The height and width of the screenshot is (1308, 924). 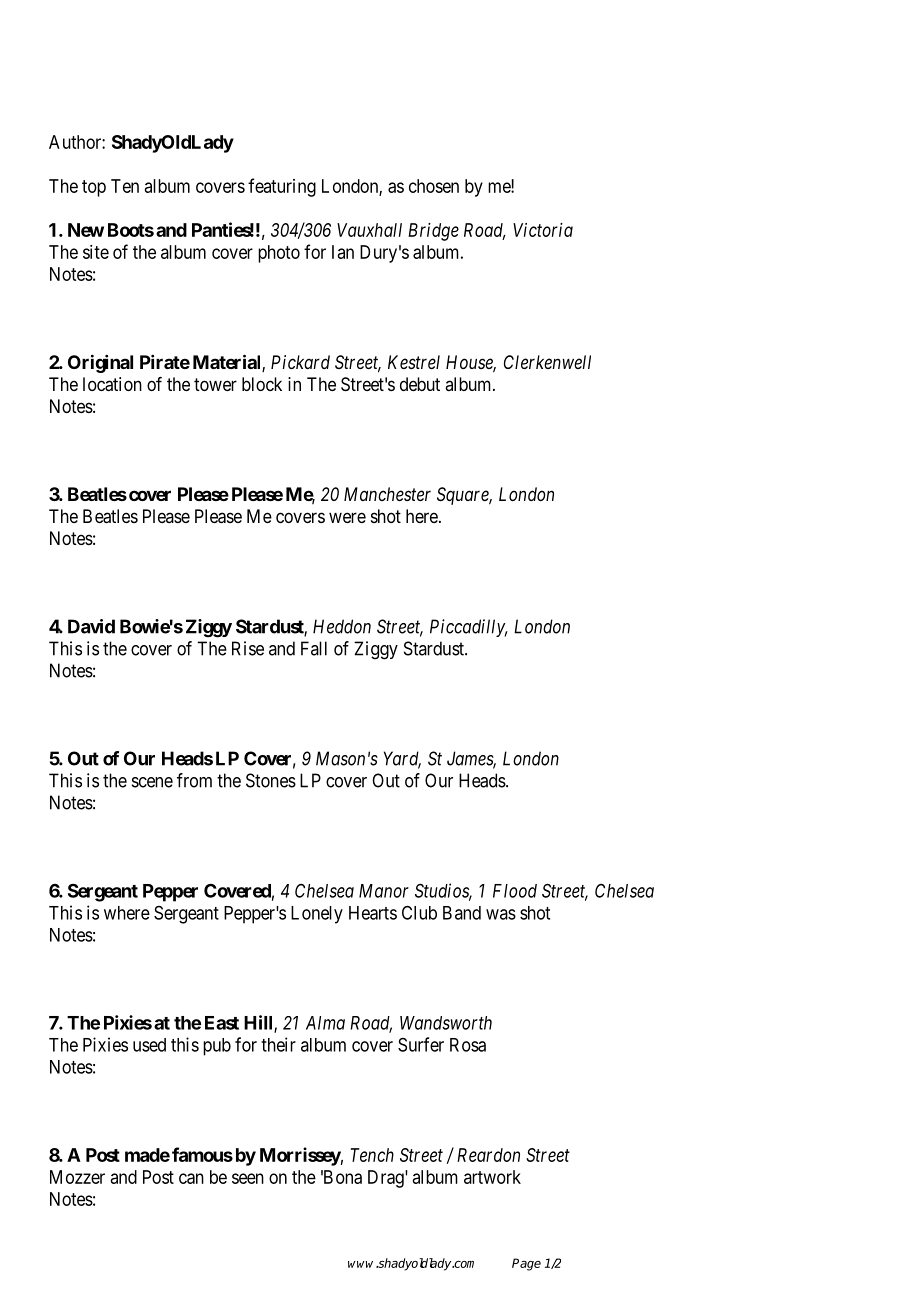 I want to click on site, so click(x=96, y=252).
